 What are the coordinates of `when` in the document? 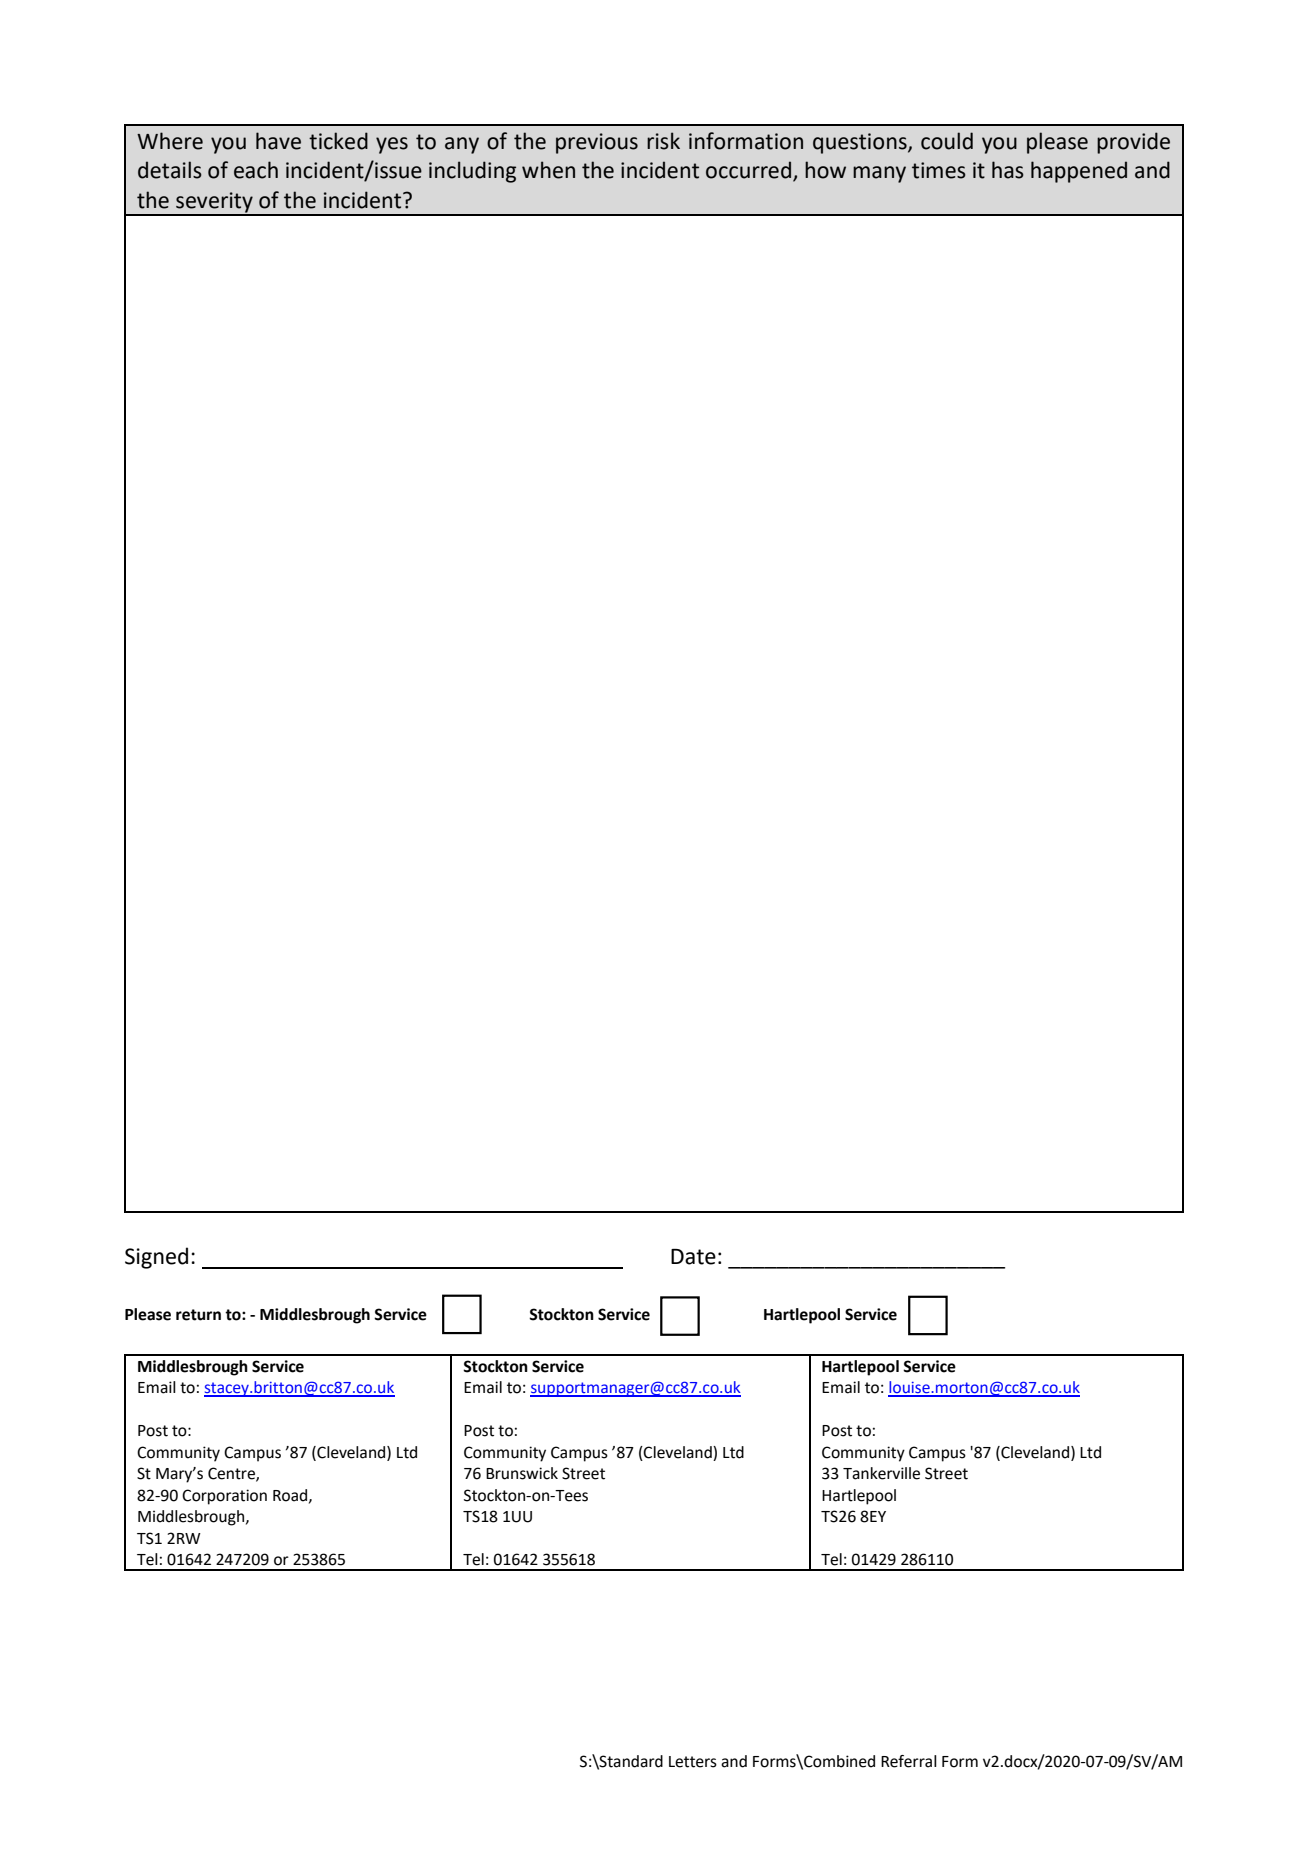 It's located at (548, 170).
